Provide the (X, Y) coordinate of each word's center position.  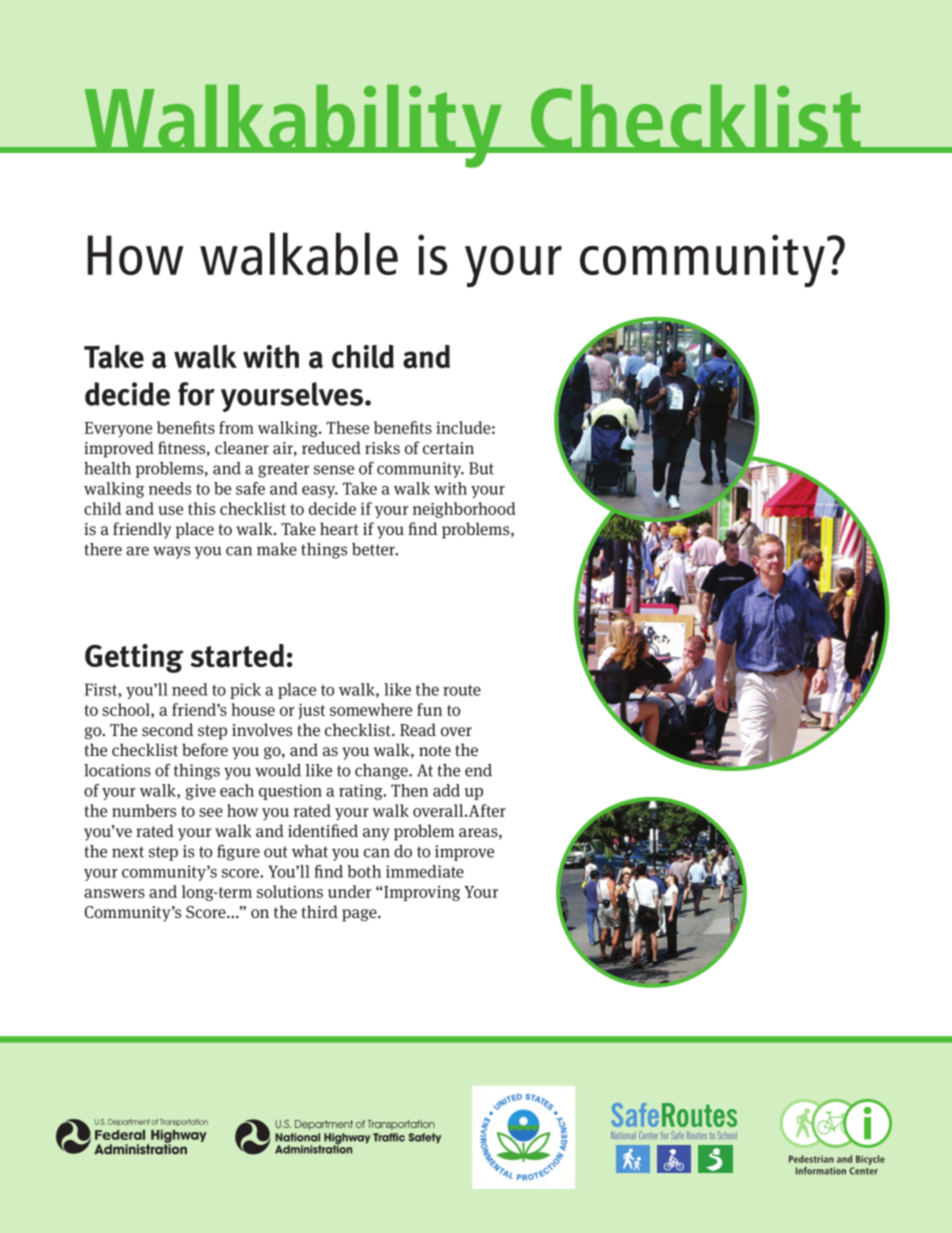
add (446, 790)
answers (114, 893)
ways (171, 552)
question (290, 792)
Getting (134, 658)
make (277, 549)
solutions (290, 891)
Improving (421, 893)
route (462, 690)
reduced (331, 447)
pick (245, 691)
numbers (144, 810)
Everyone (118, 430)
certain (448, 448)
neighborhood (464, 510)
